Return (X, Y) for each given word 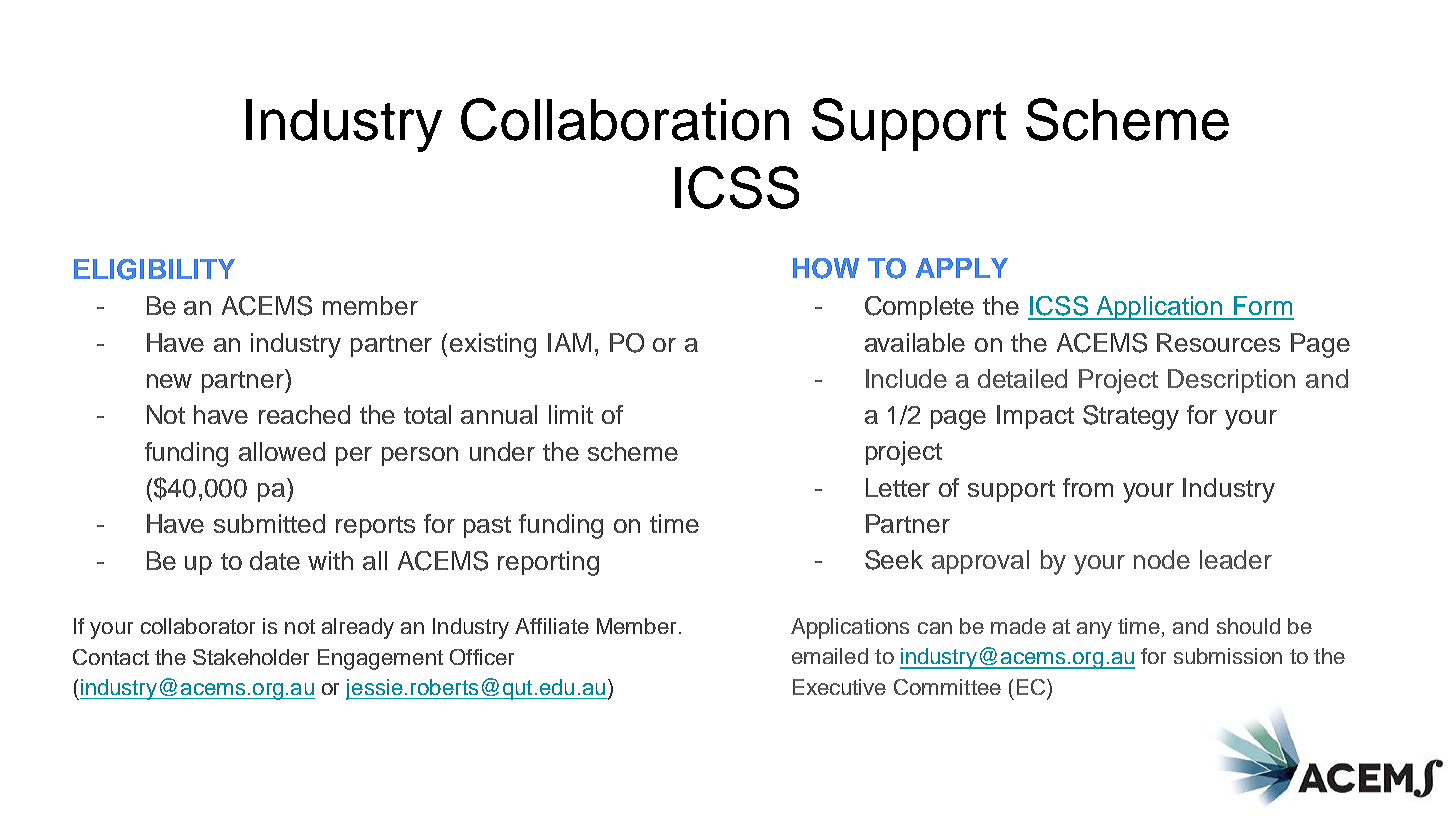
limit (571, 414)
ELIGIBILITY (154, 269)
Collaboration (625, 119)
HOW (826, 268)
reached (304, 414)
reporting (548, 563)
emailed (830, 656)
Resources (1218, 342)
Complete (919, 308)
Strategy (1131, 417)
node (1162, 559)
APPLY (962, 268)
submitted (269, 523)
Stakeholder (251, 657)
